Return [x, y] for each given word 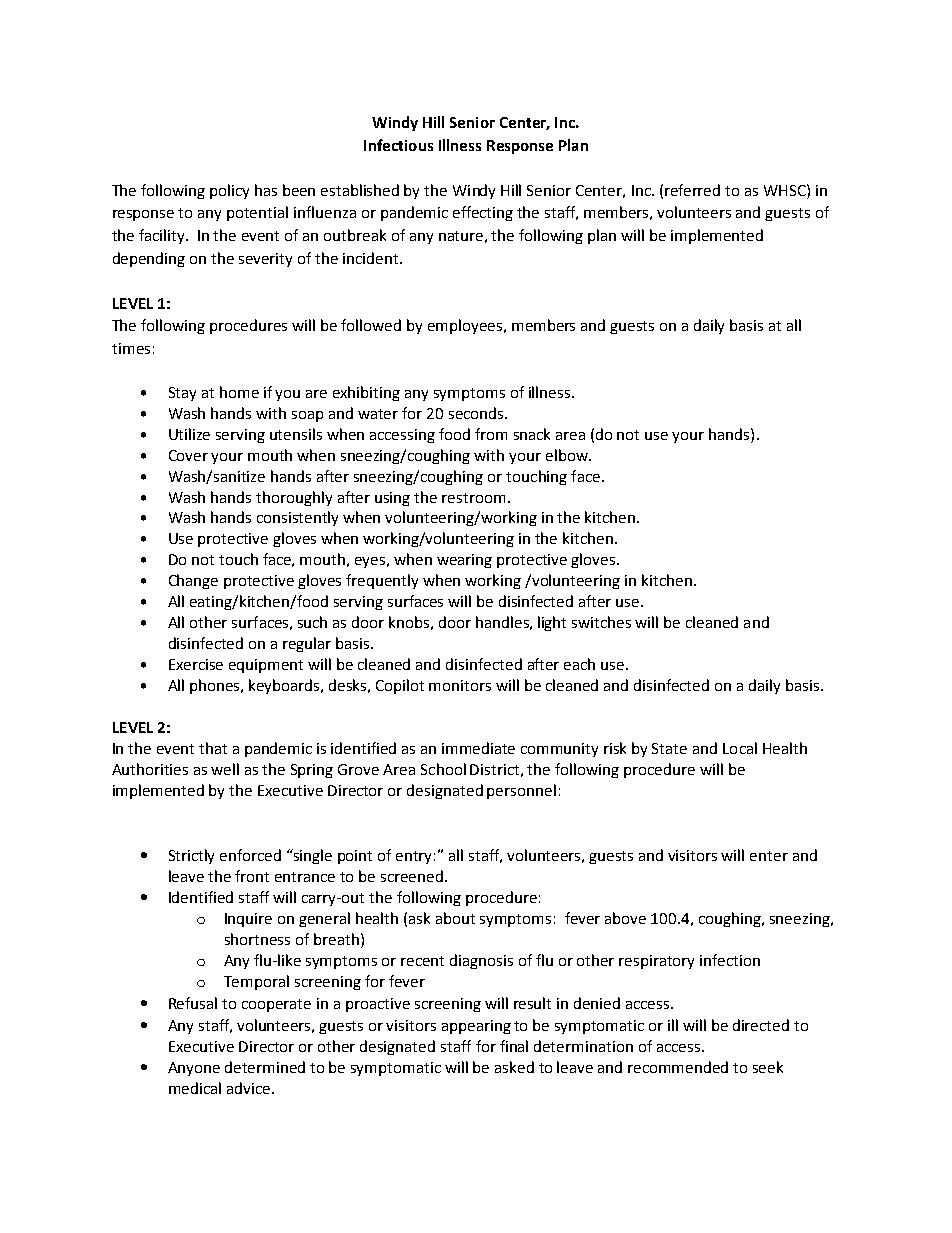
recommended [678, 1067]
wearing [464, 561]
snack [532, 434]
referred [692, 190]
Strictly [191, 856]
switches [601, 622]
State [669, 748]
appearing [476, 1027]
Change [193, 581]
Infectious [398, 145]
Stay [182, 394]
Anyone [194, 1069]
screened [413, 876]
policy [229, 191]
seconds [477, 413]
